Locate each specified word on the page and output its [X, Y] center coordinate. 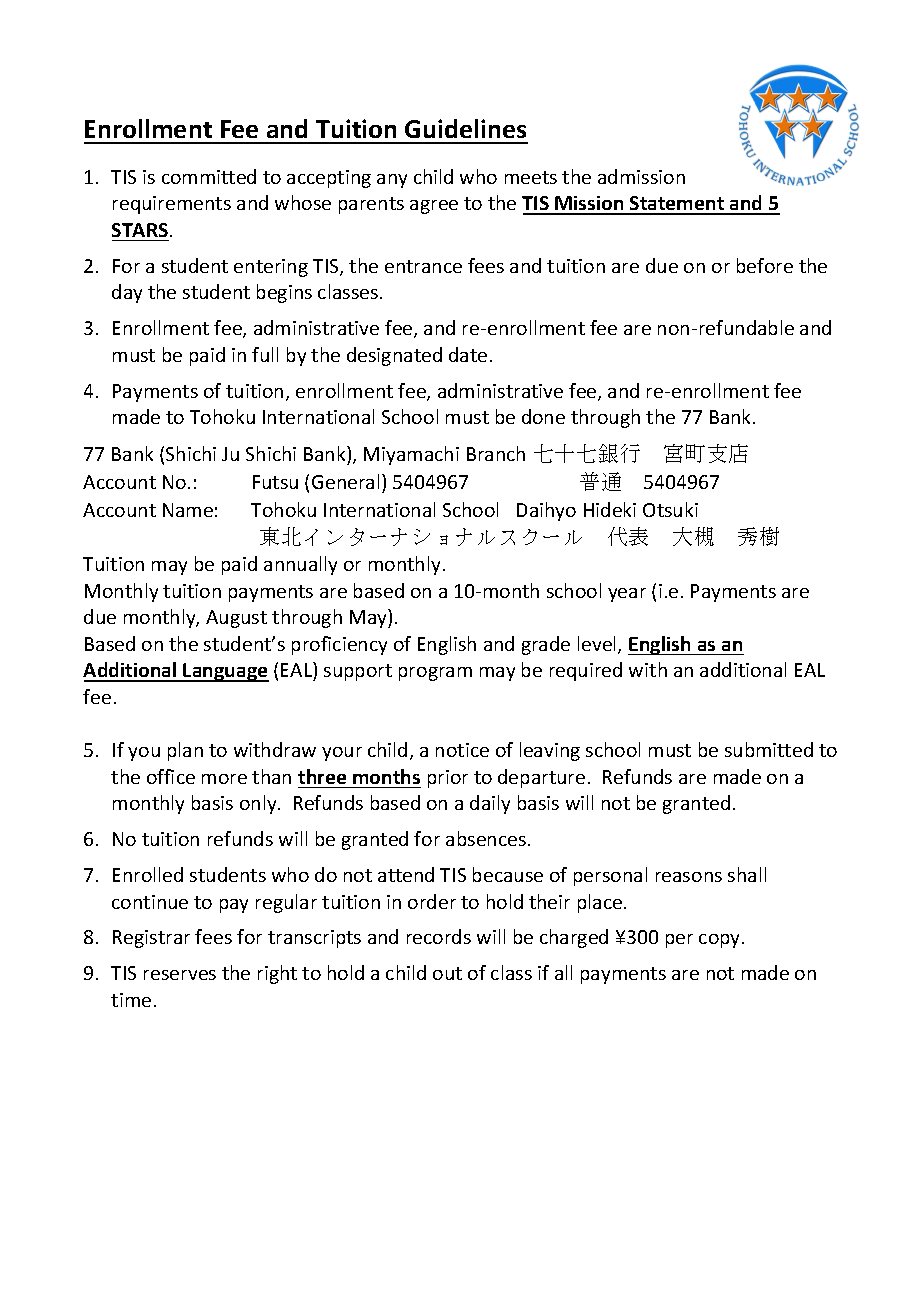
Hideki [610, 509]
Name [188, 510]
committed [209, 176]
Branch [496, 453]
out [447, 973]
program [435, 674]
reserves [180, 975]
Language [225, 672]
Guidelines [465, 128]
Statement [677, 205]
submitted [769, 749]
